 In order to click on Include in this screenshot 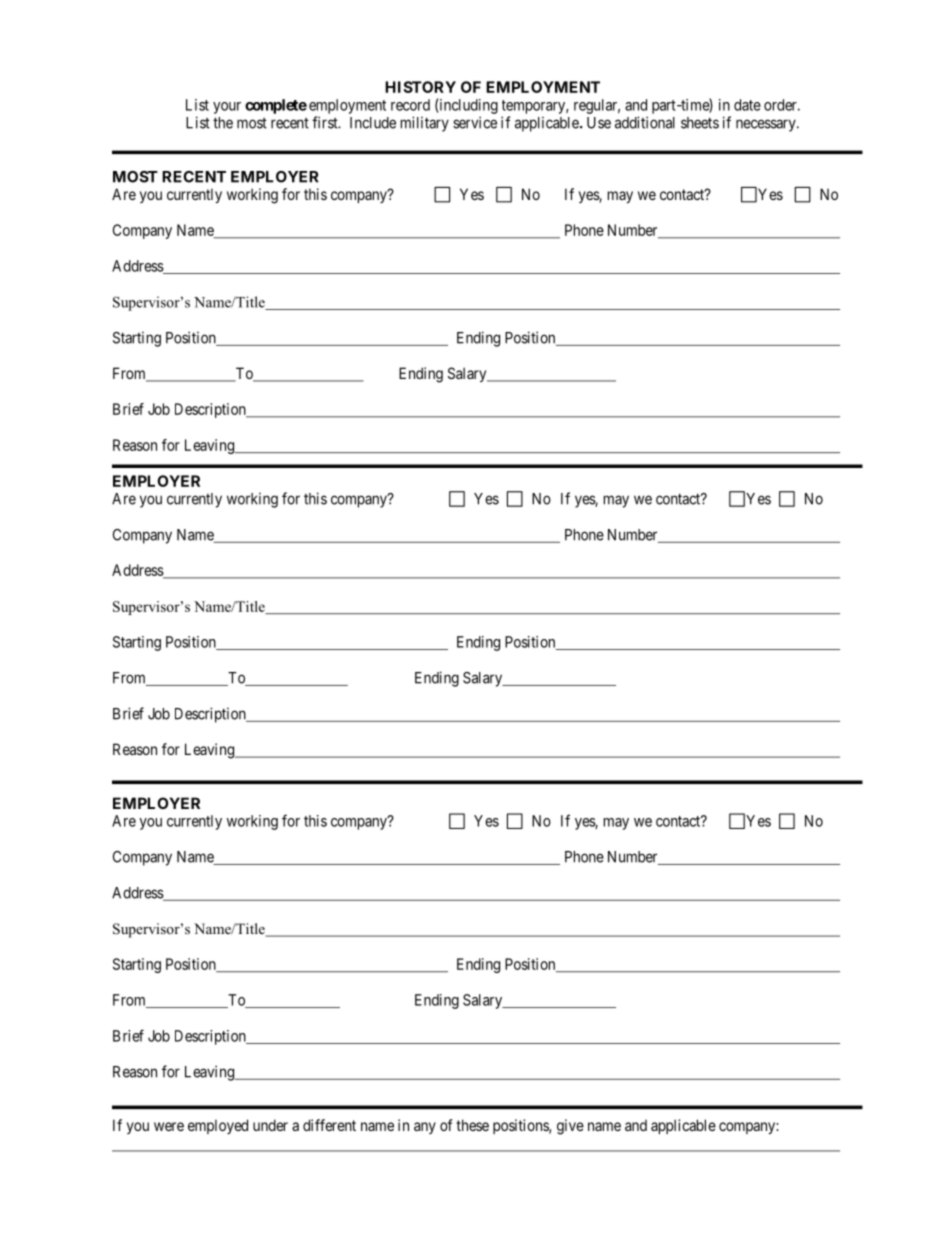, I will do `click(373, 123)`.
